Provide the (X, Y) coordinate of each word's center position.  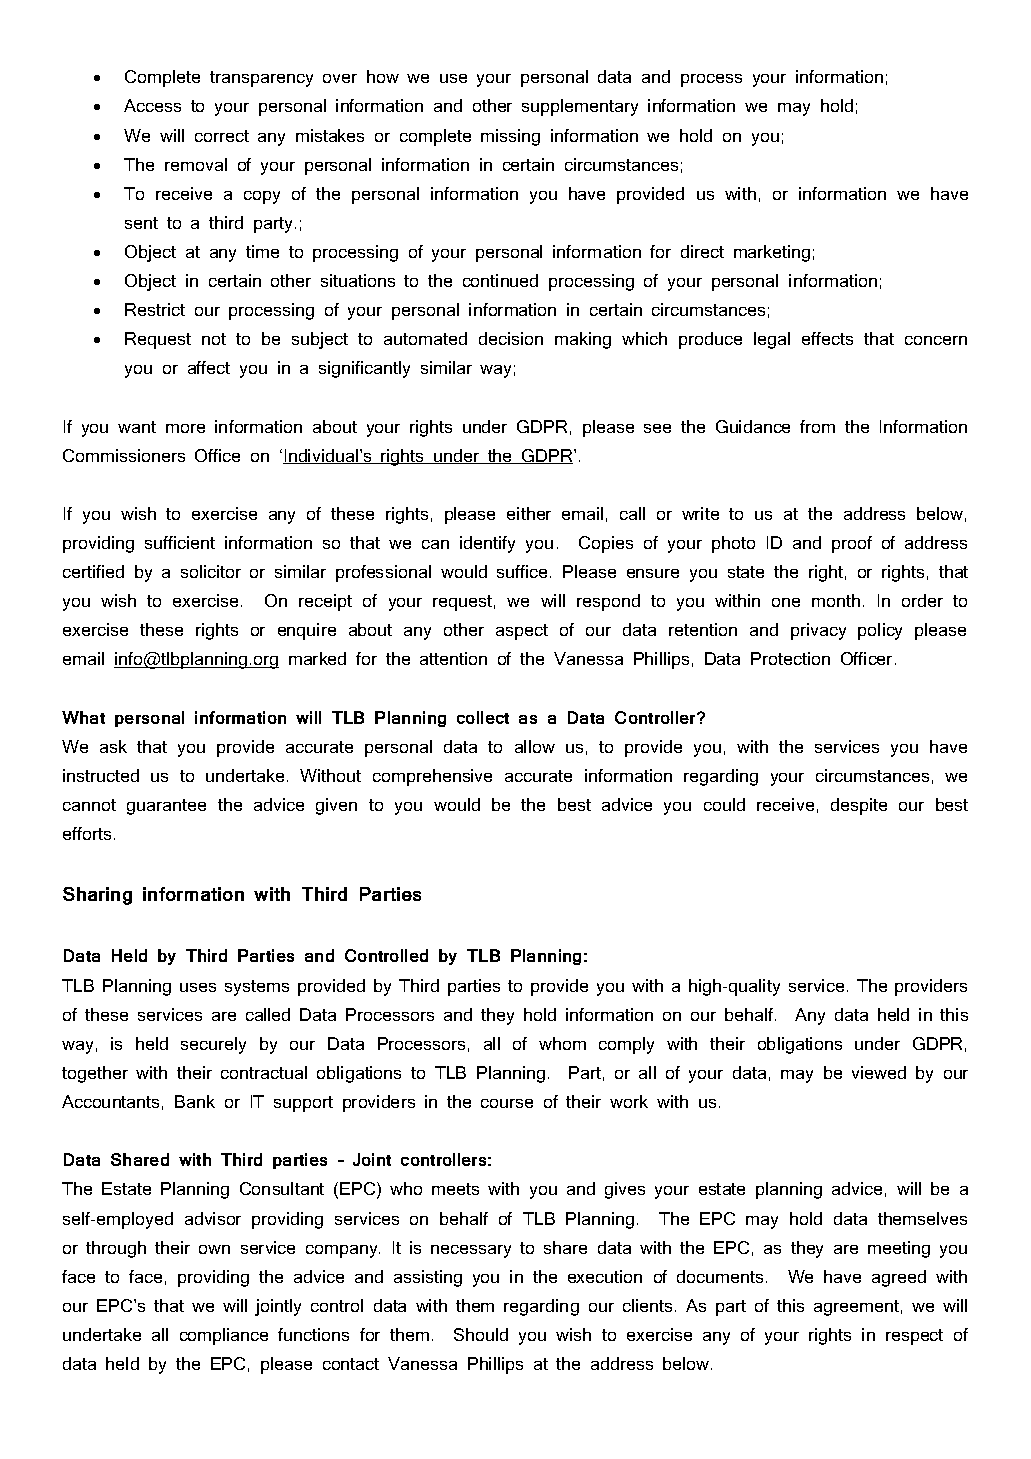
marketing (772, 253)
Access (152, 105)
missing (510, 137)
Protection (790, 658)
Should (481, 1334)
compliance (224, 1336)
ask (113, 746)
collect (483, 717)
